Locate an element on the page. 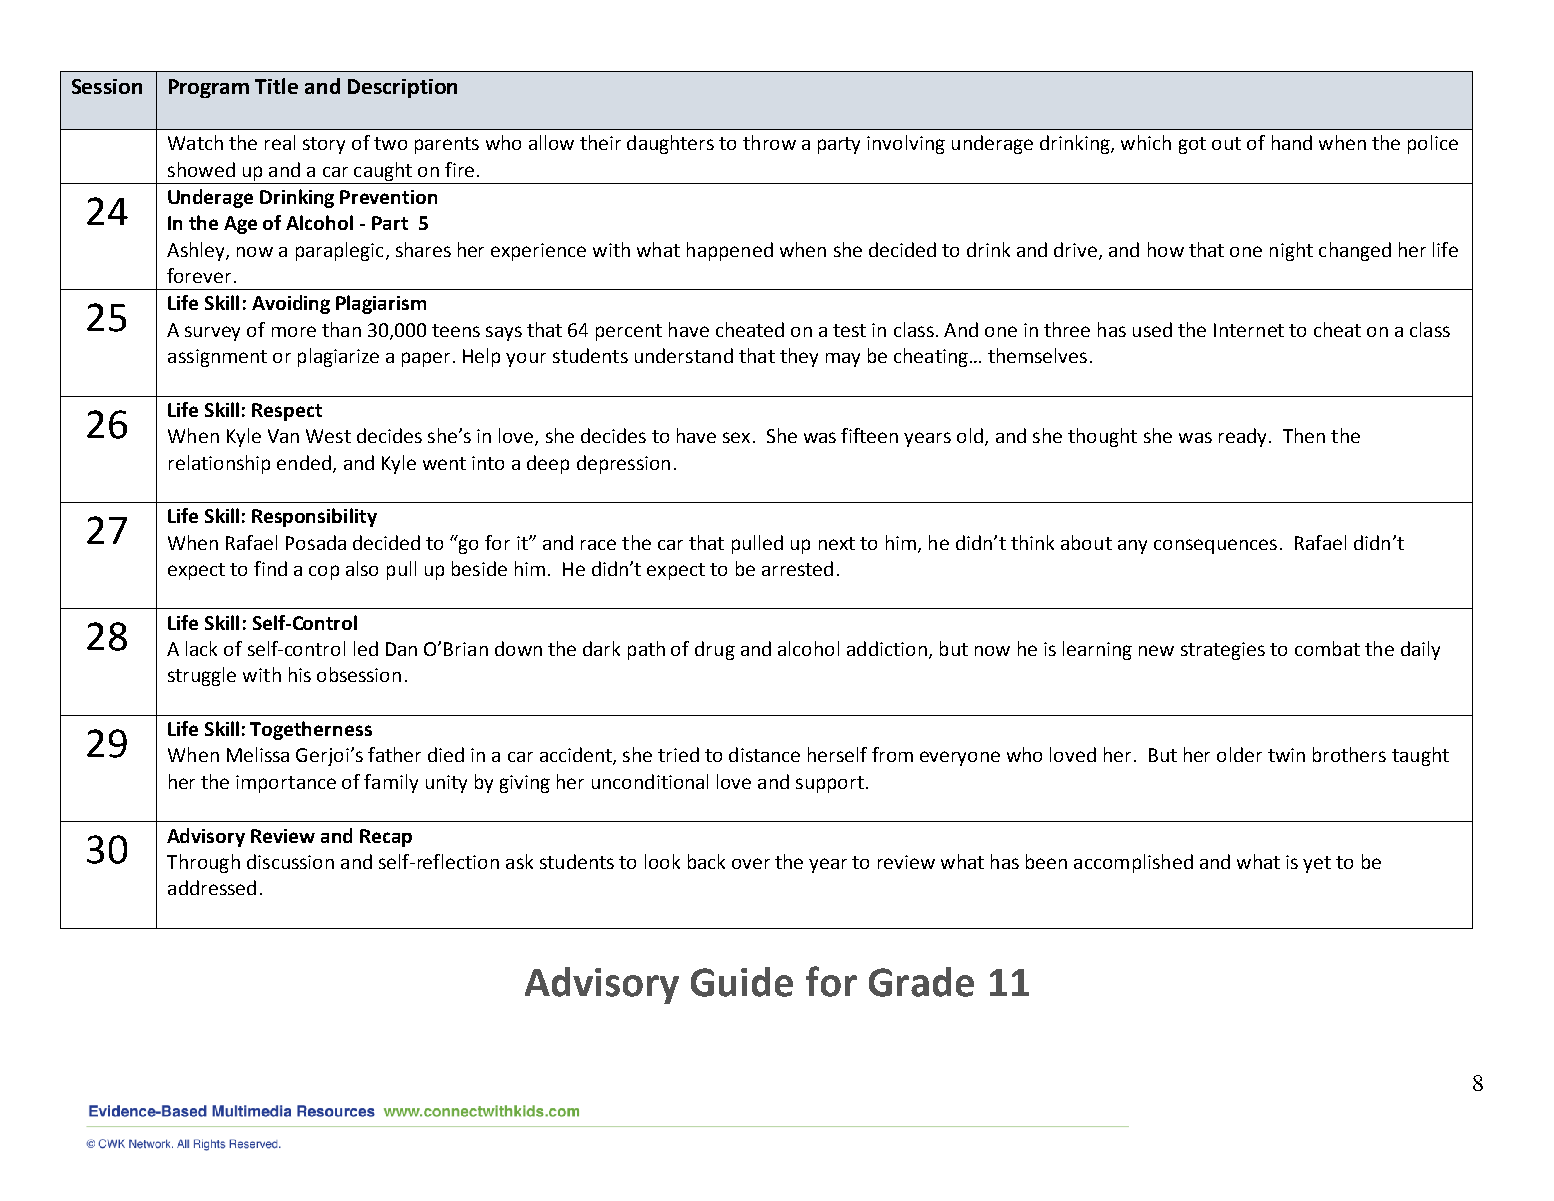 The image size is (1554, 1201). addiction is located at coordinates (887, 648).
